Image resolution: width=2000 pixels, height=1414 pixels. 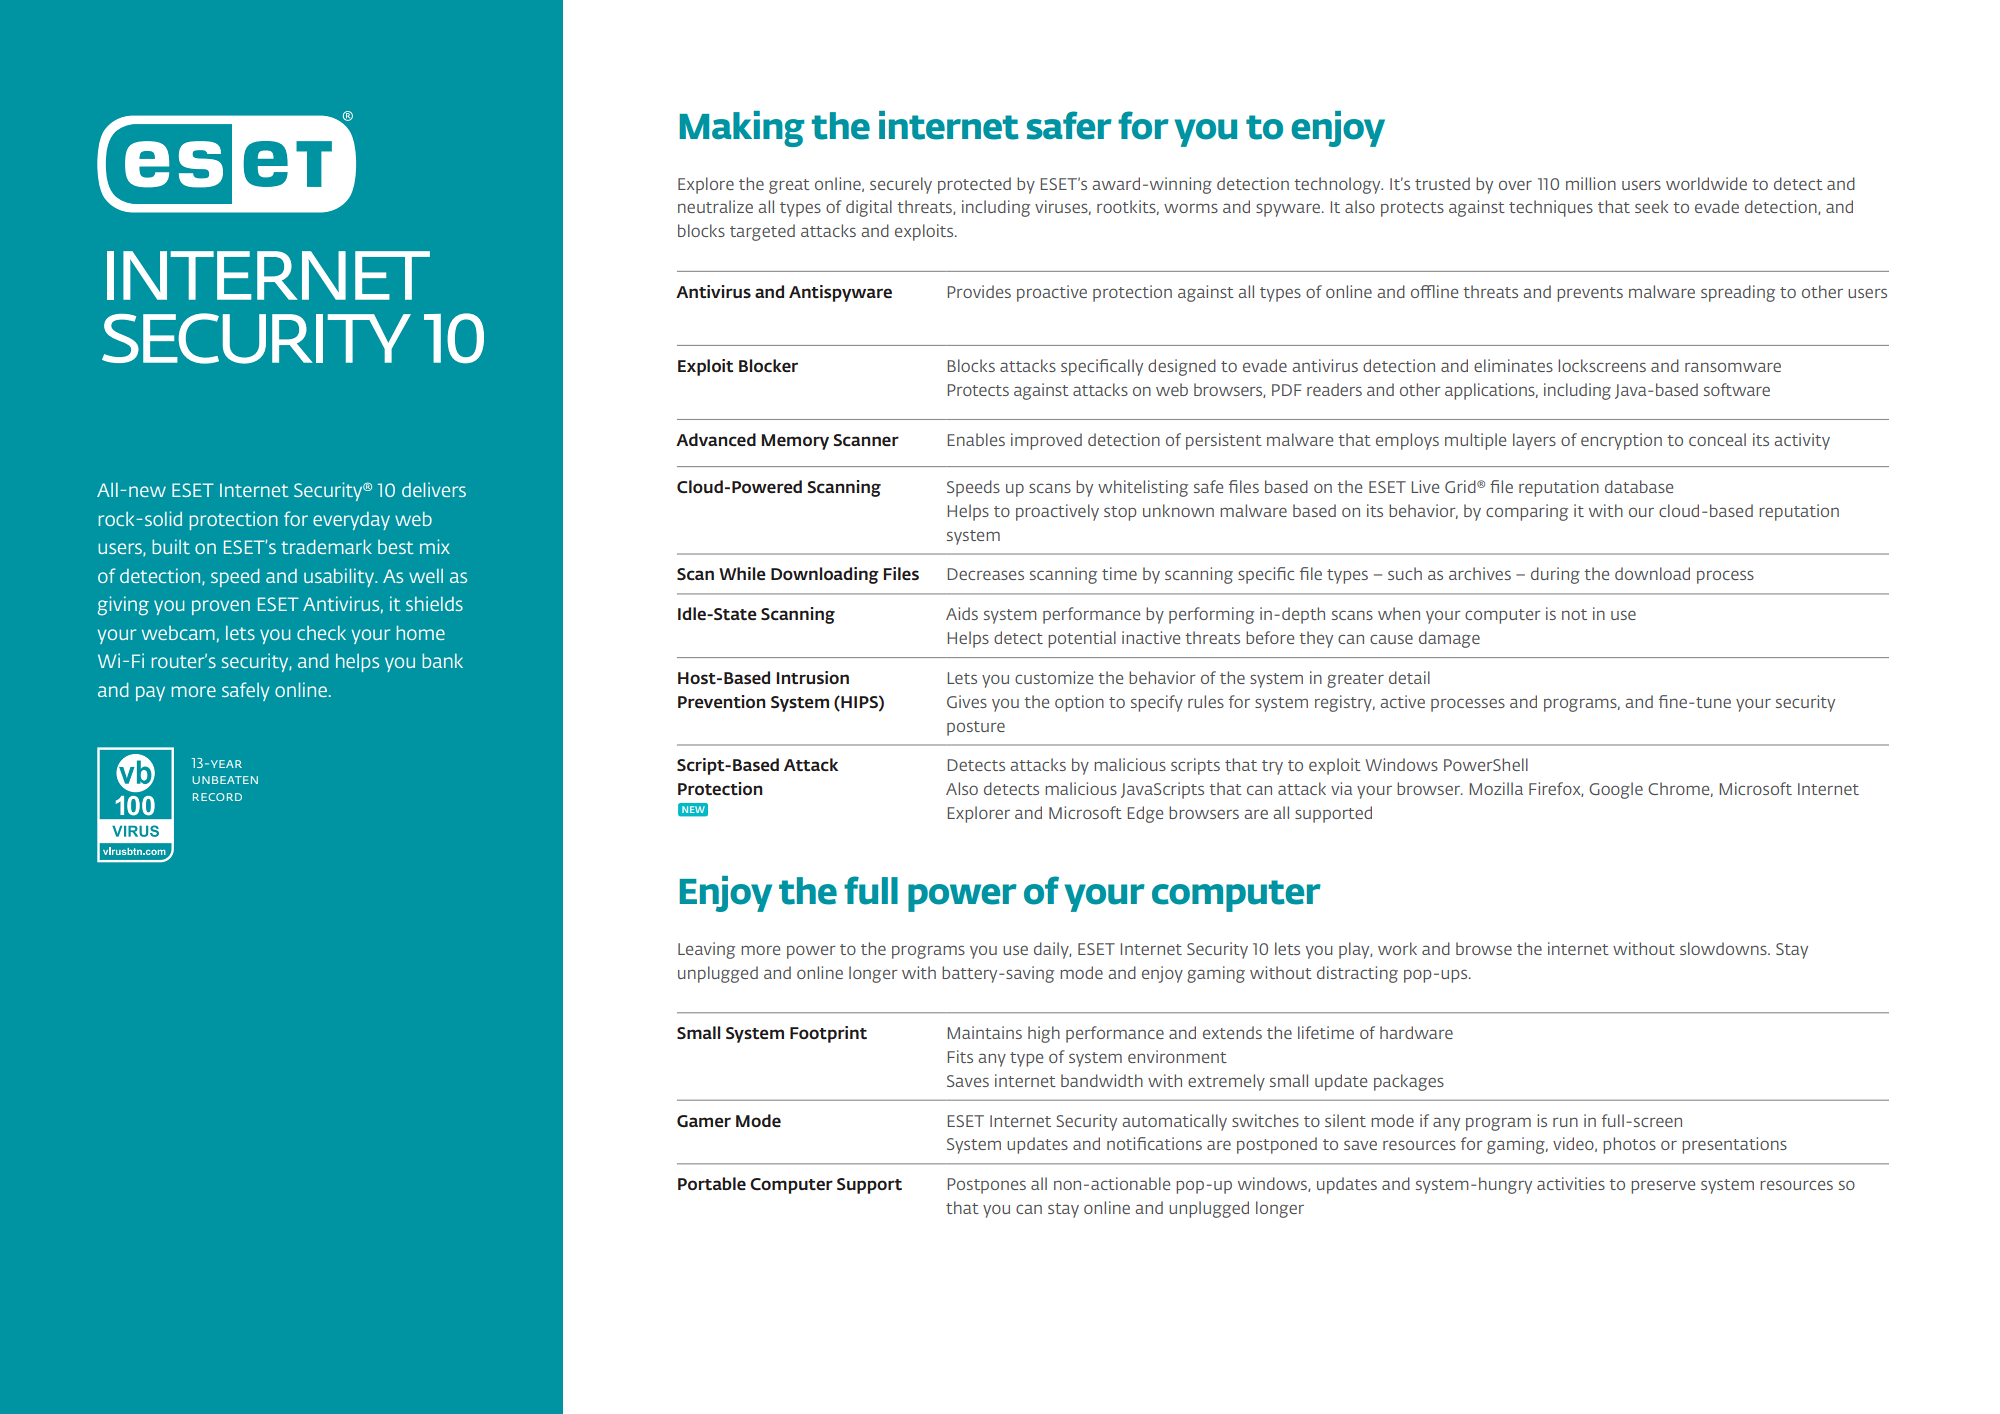 I want to click on slowdowns, so click(x=1724, y=948).
